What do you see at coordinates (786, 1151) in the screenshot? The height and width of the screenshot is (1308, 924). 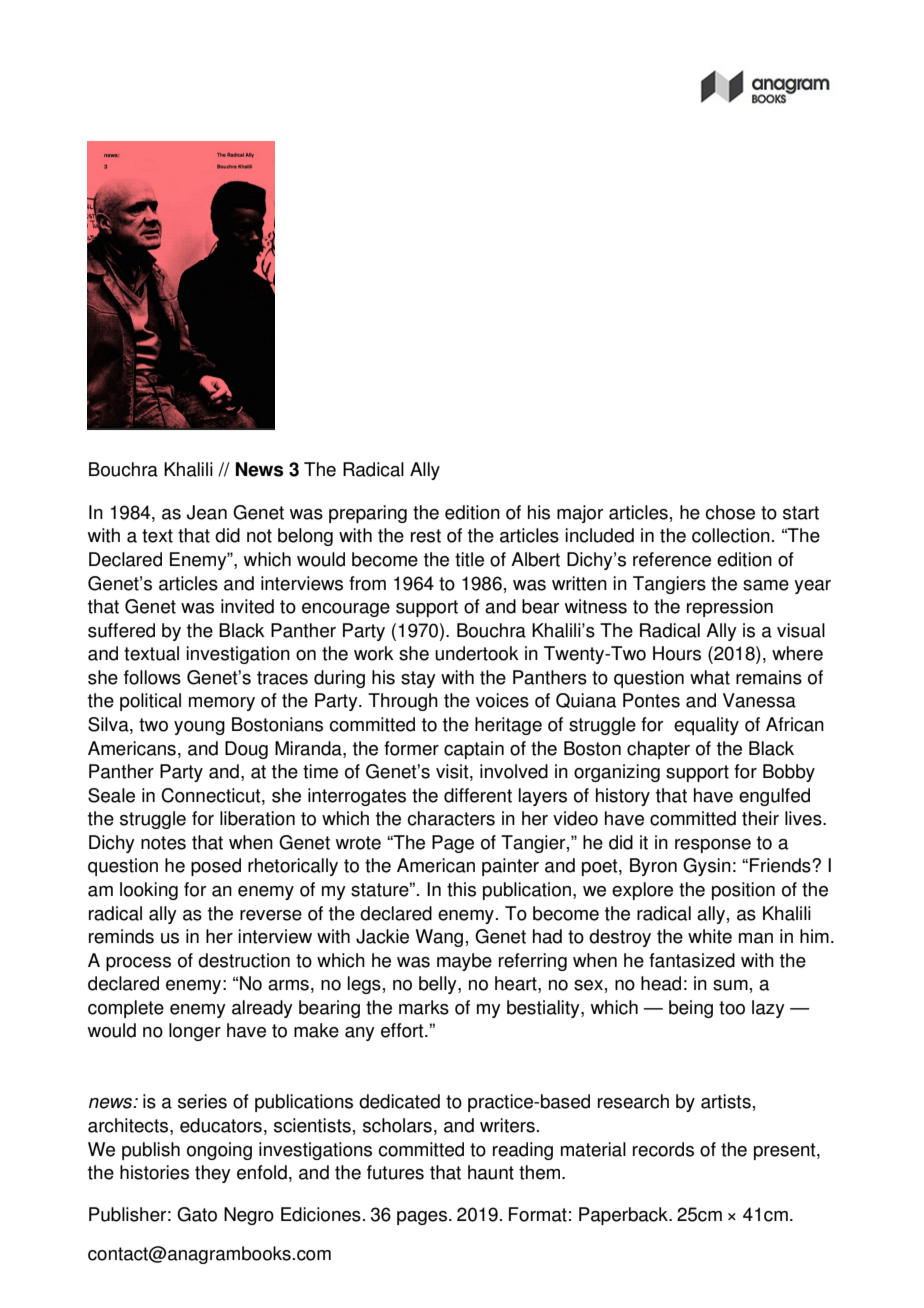 I see `present` at bounding box center [786, 1151].
